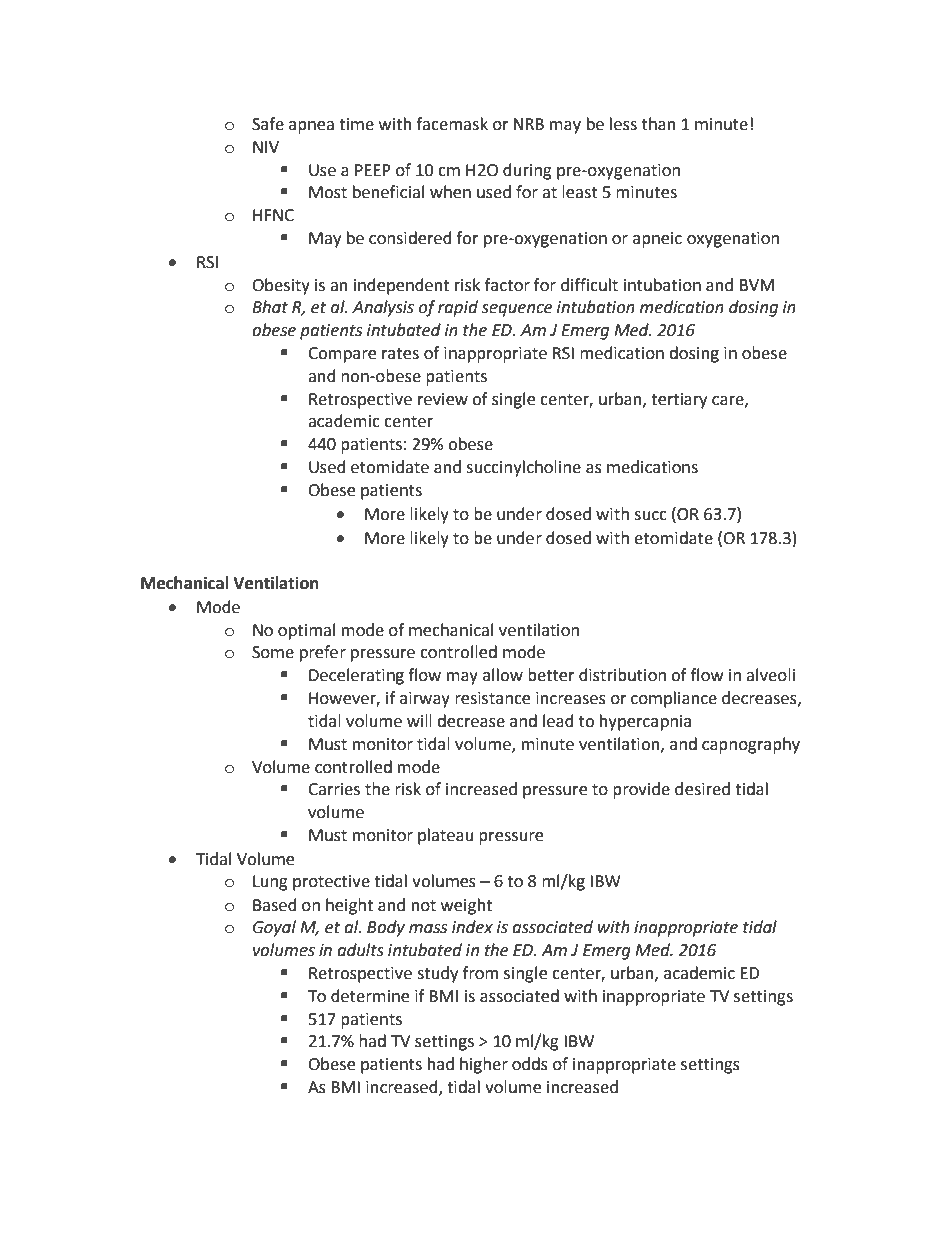  What do you see at coordinates (516, 310) in the document?
I see `sequence` at bounding box center [516, 310].
